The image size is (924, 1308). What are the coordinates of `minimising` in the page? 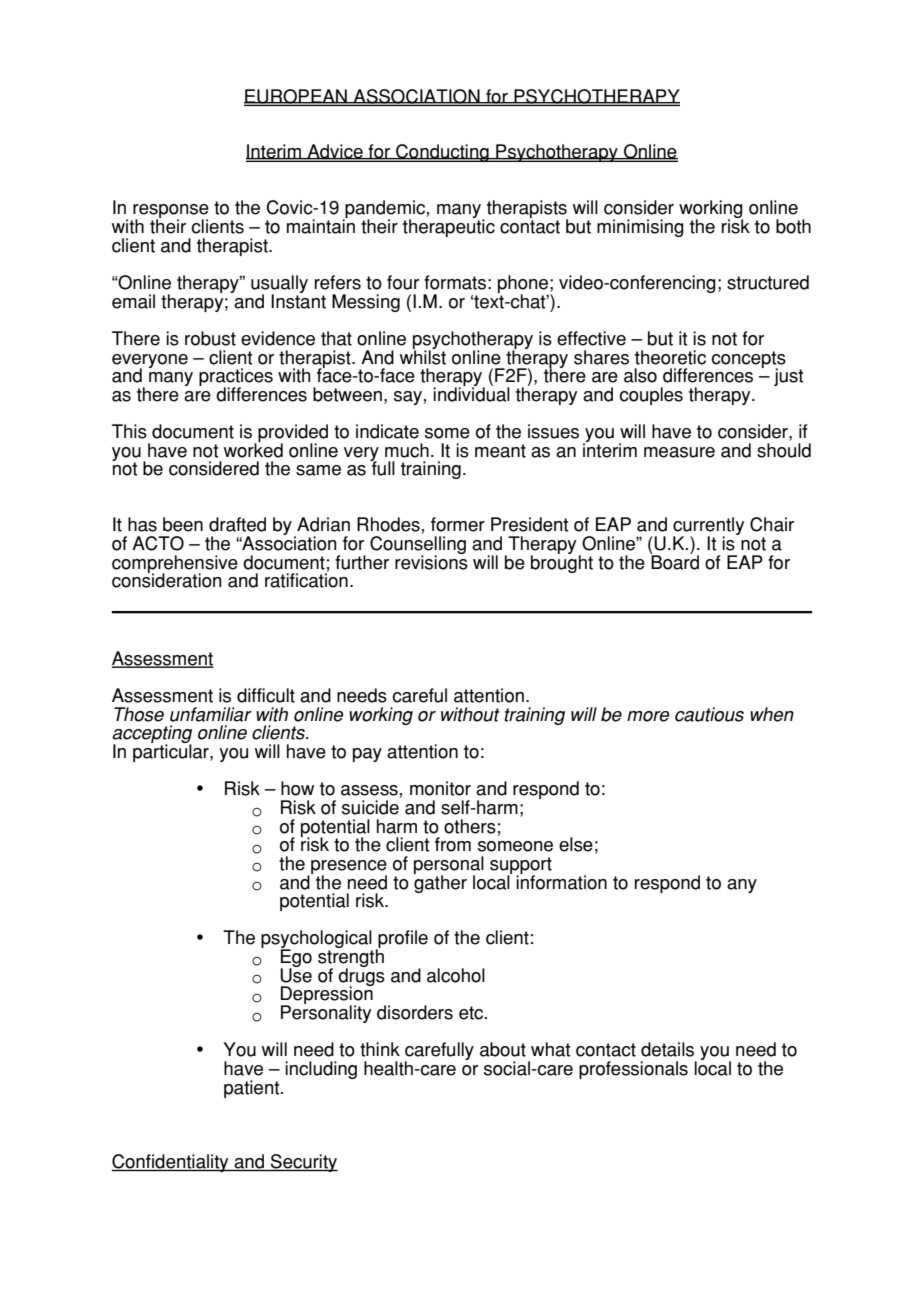 It's located at (640, 228).
